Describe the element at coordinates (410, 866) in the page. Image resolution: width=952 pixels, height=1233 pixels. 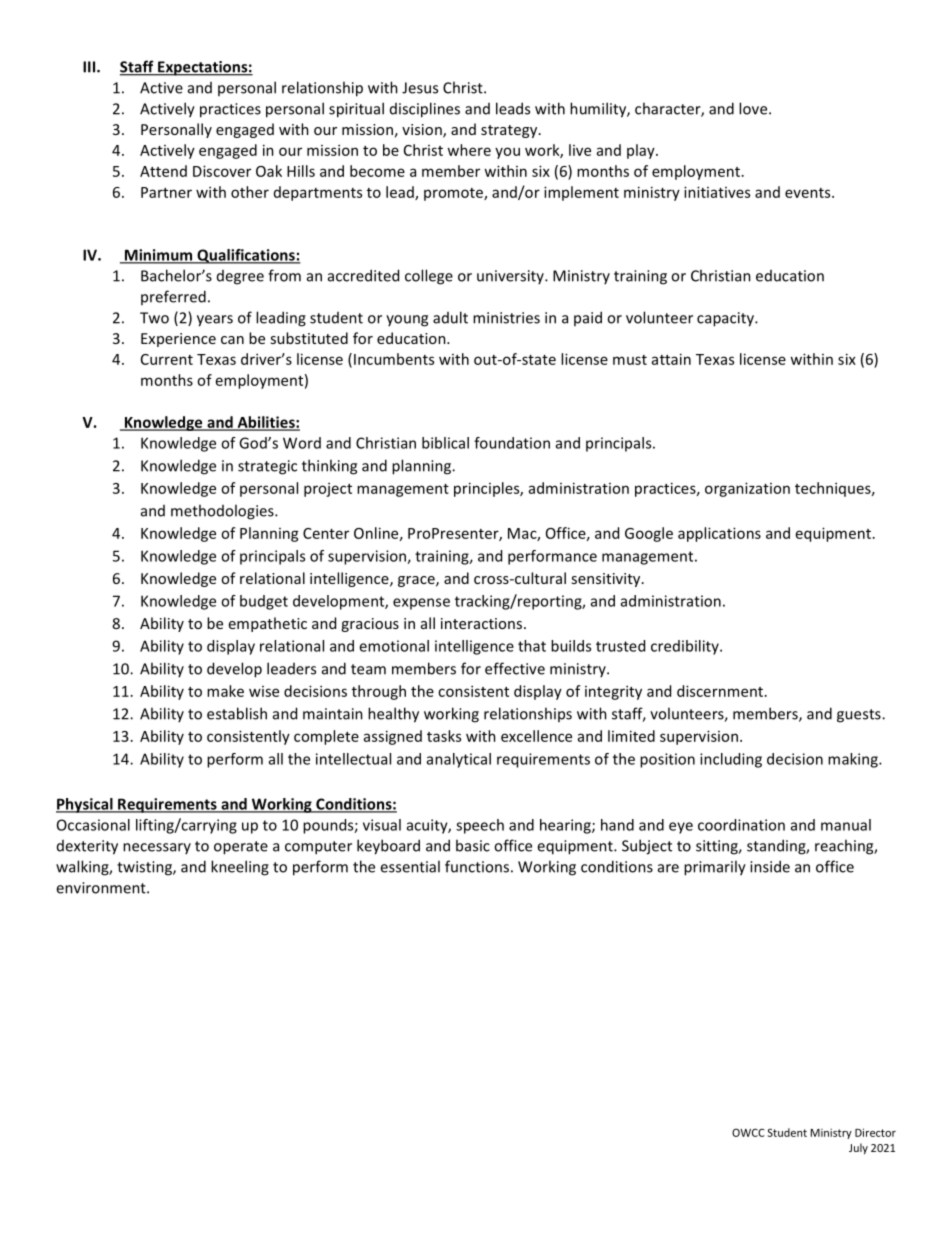
I see `essential` at that location.
